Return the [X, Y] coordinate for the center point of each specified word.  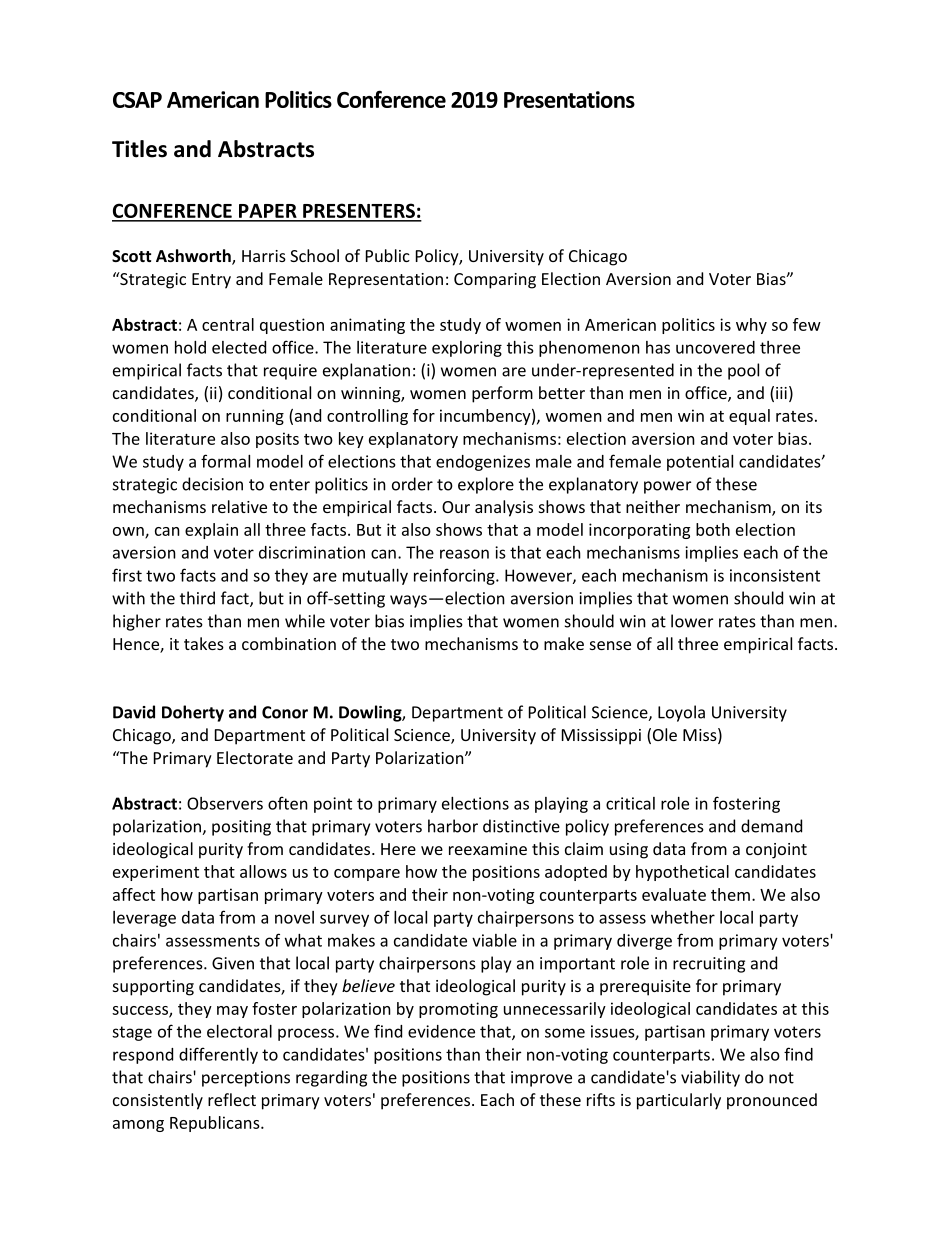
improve [541, 1079]
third [197, 598]
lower [692, 621]
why [751, 326]
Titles [139, 149]
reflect [232, 1099]
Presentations [569, 99]
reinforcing [455, 576]
